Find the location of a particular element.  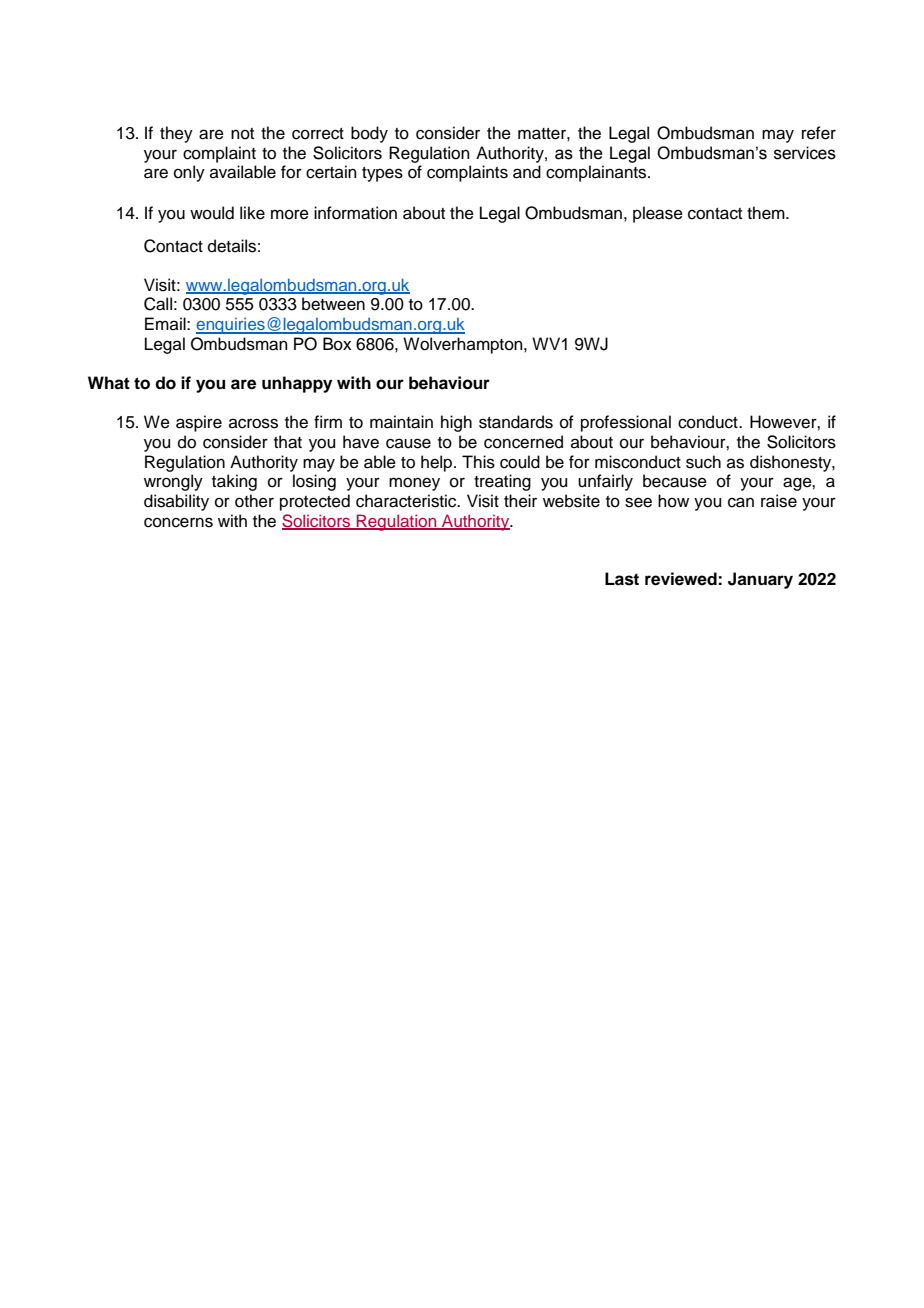

Last is located at coordinates (622, 579).
